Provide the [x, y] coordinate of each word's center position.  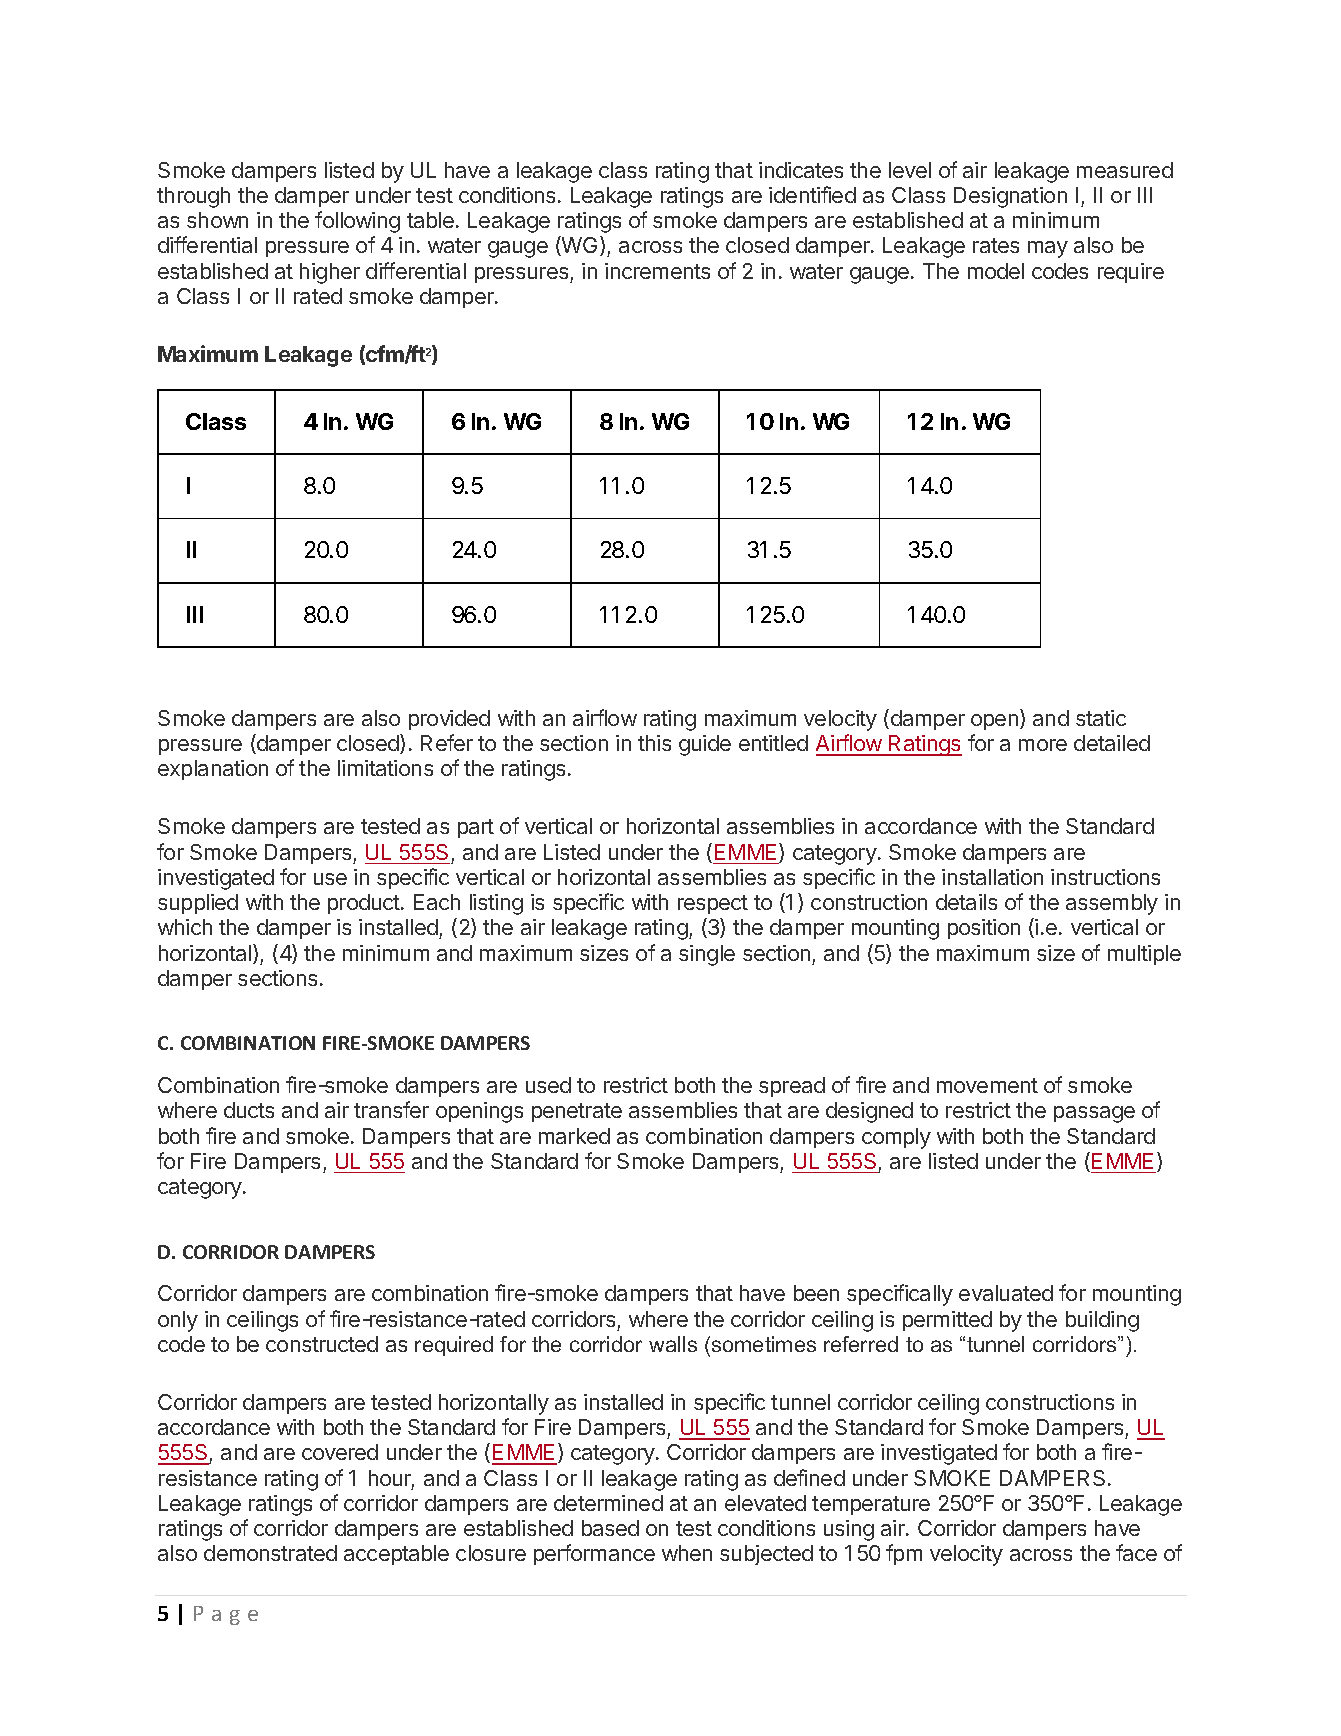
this [654, 743]
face [1136, 1552]
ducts [249, 1110]
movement [987, 1085]
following [357, 222]
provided [449, 720]
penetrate [577, 1112]
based [610, 1528]
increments [657, 271]
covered [340, 1452]
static [1101, 718]
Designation [1010, 197]
